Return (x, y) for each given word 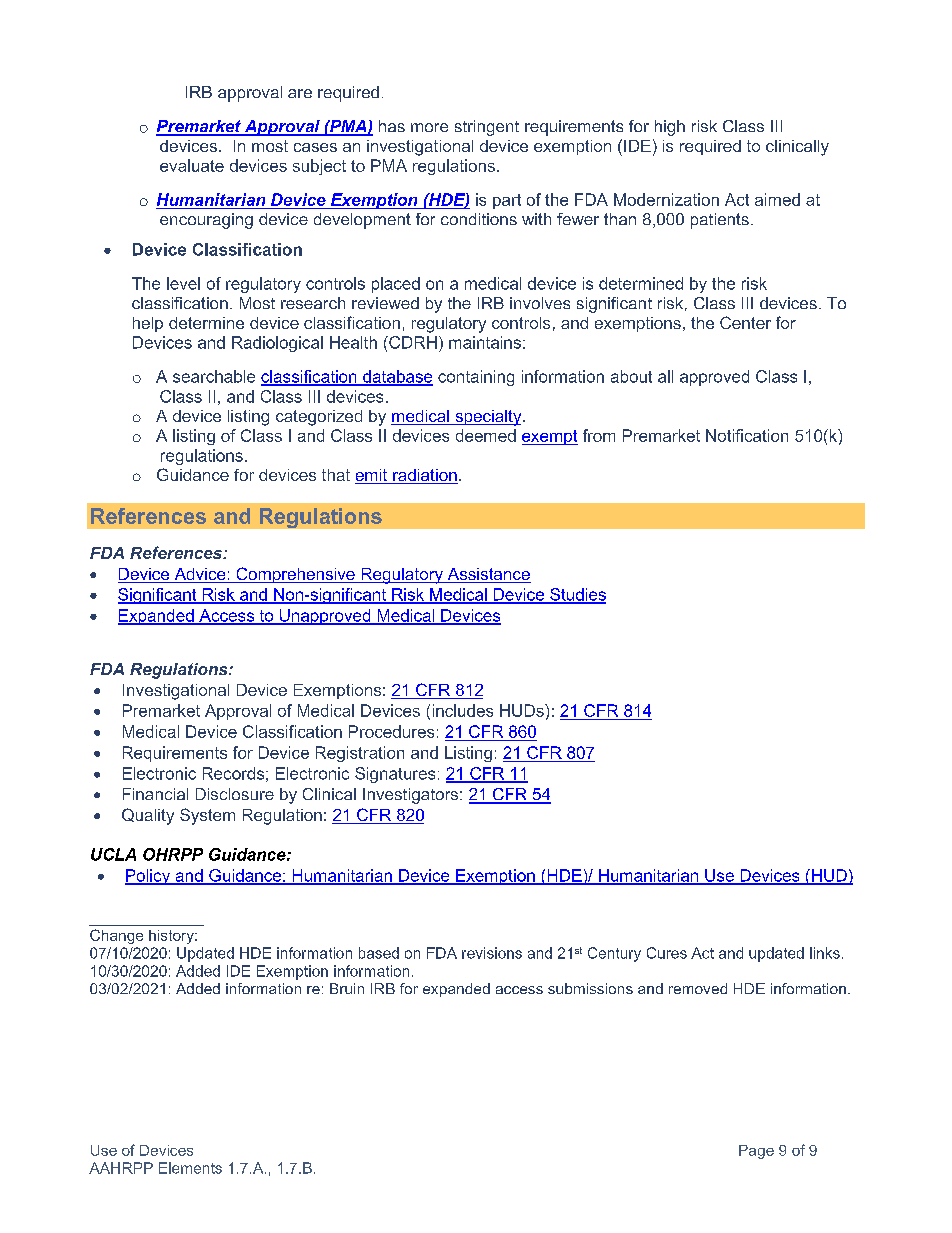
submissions (590, 988)
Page (756, 1152)
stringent (487, 128)
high (670, 128)
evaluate (192, 165)
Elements (190, 1168)
